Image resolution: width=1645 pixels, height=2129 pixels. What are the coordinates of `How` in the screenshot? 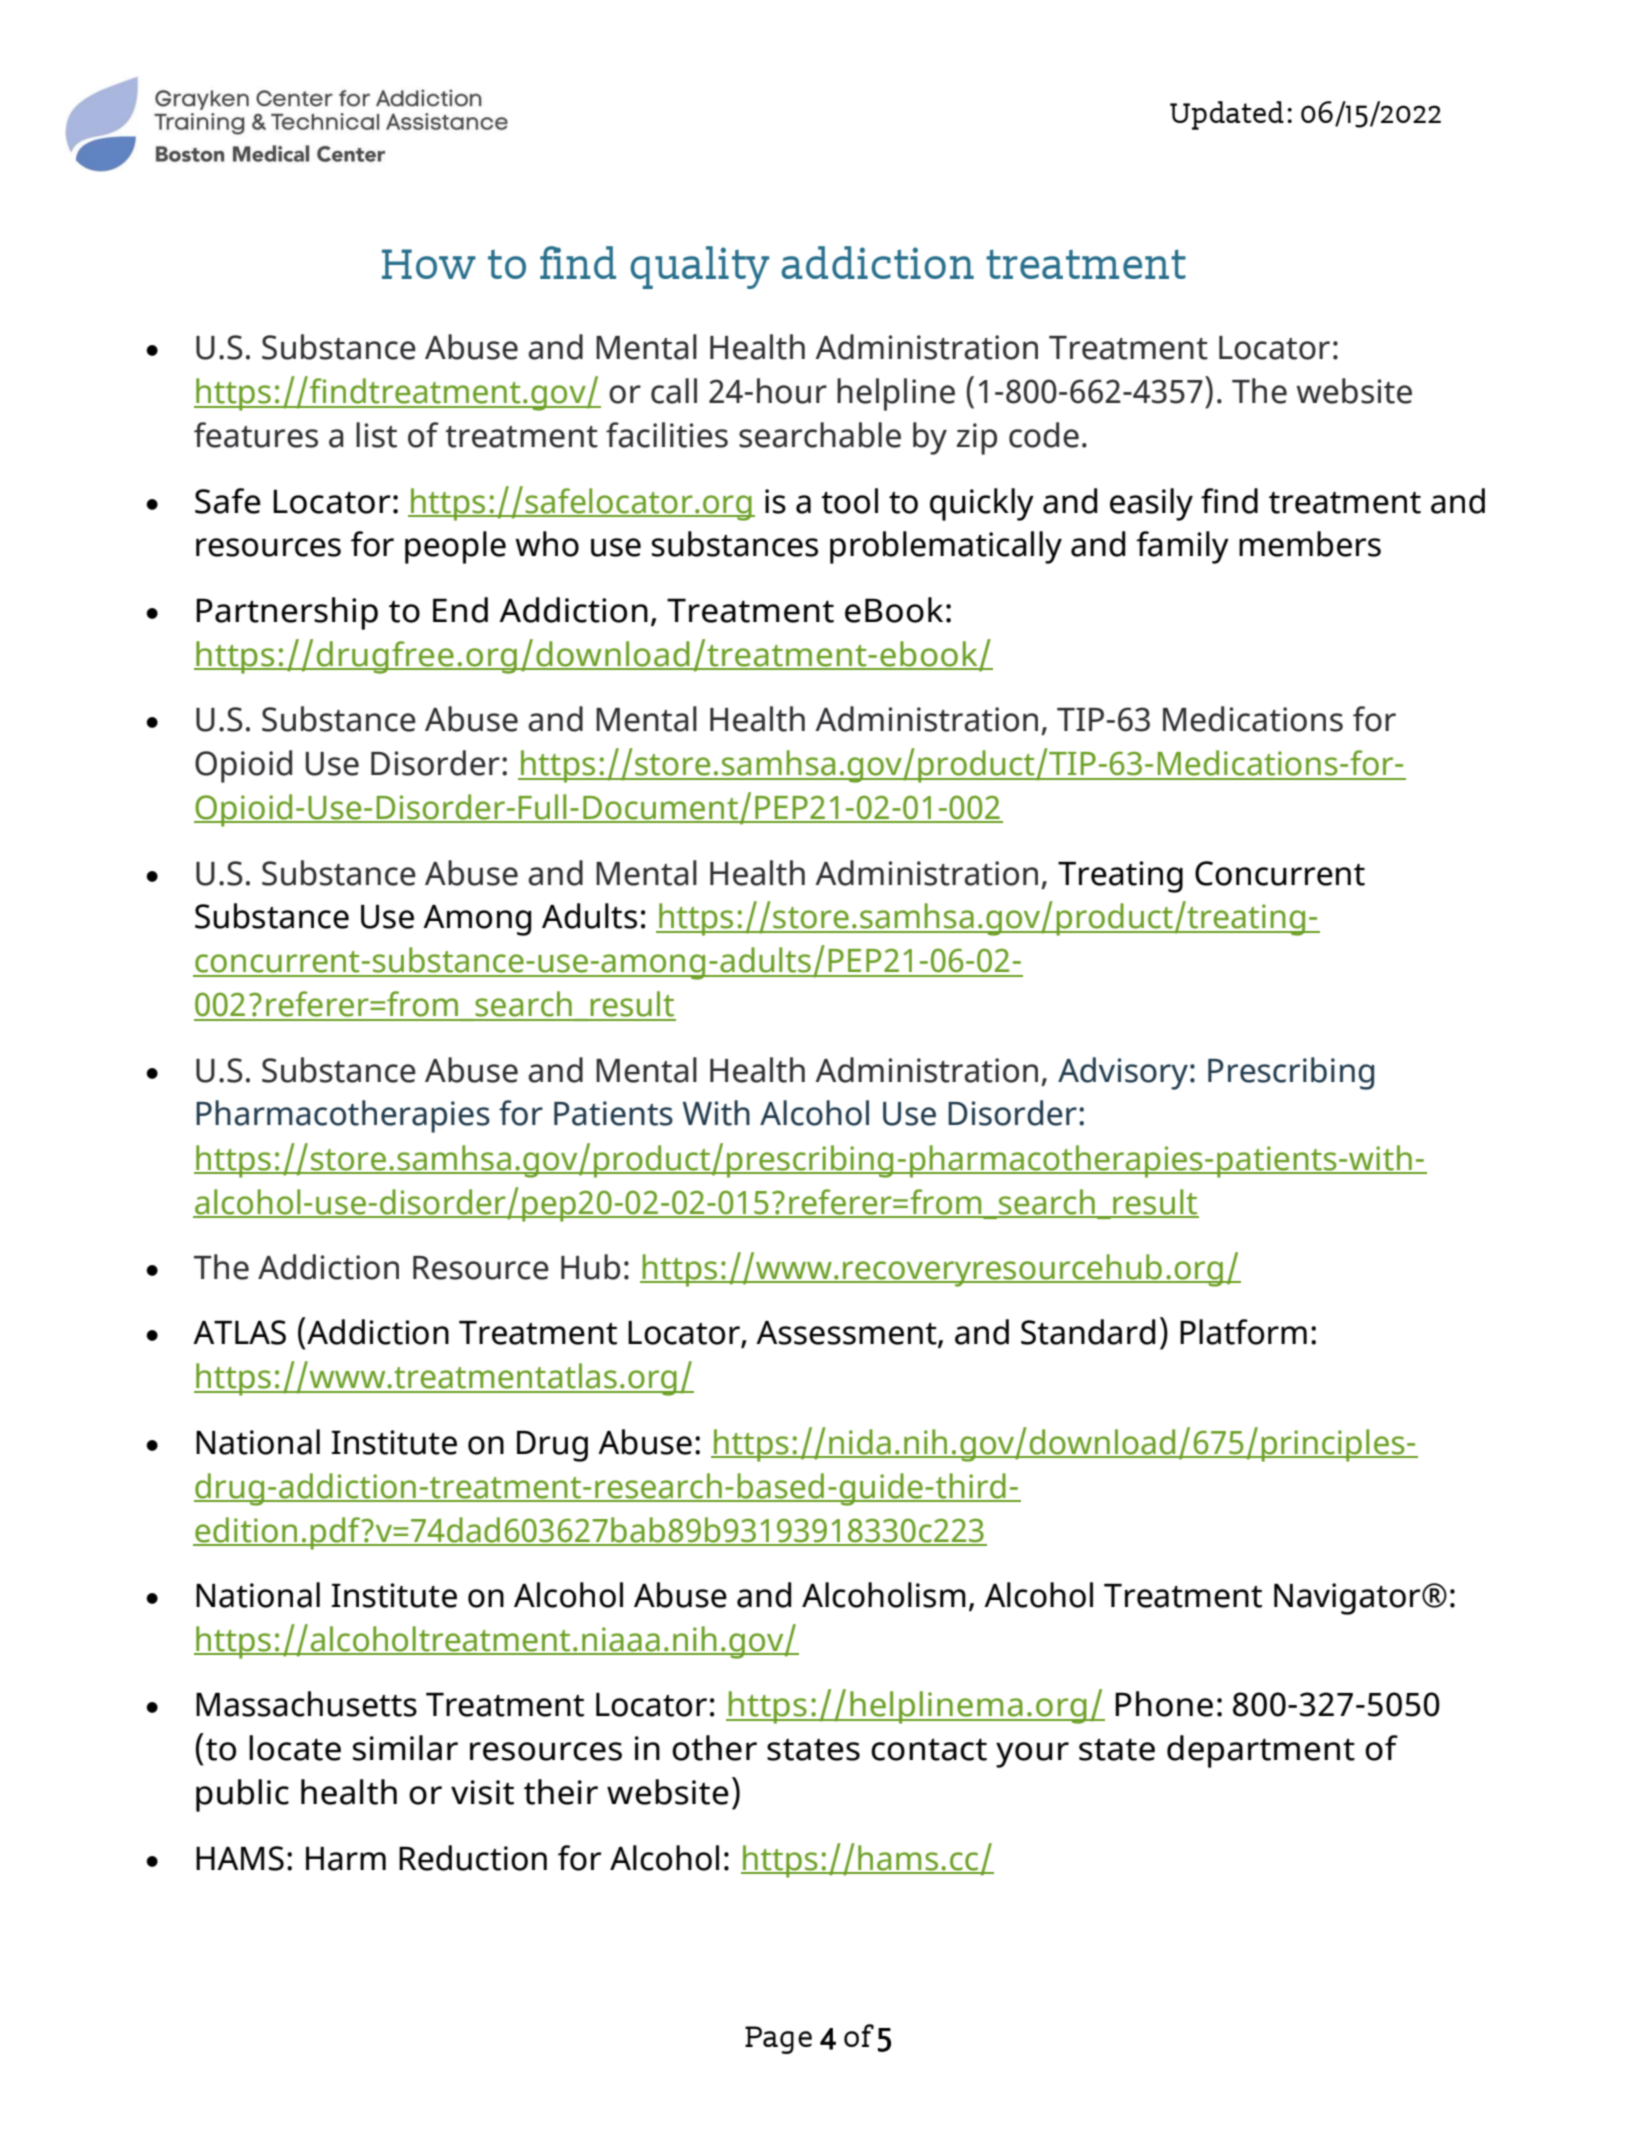 It's located at (429, 264).
